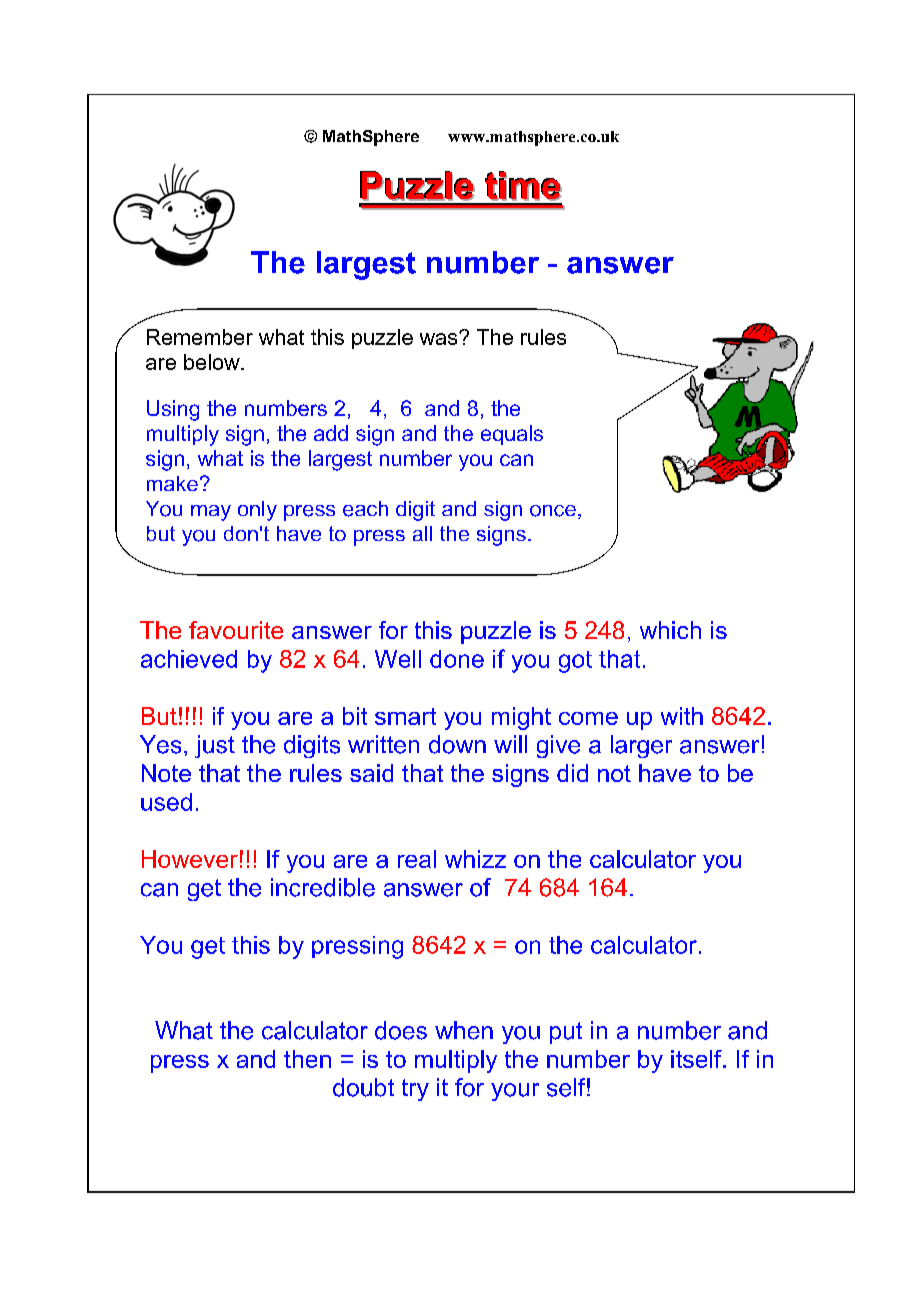  What do you see at coordinates (417, 859) in the screenshot?
I see `real` at bounding box center [417, 859].
